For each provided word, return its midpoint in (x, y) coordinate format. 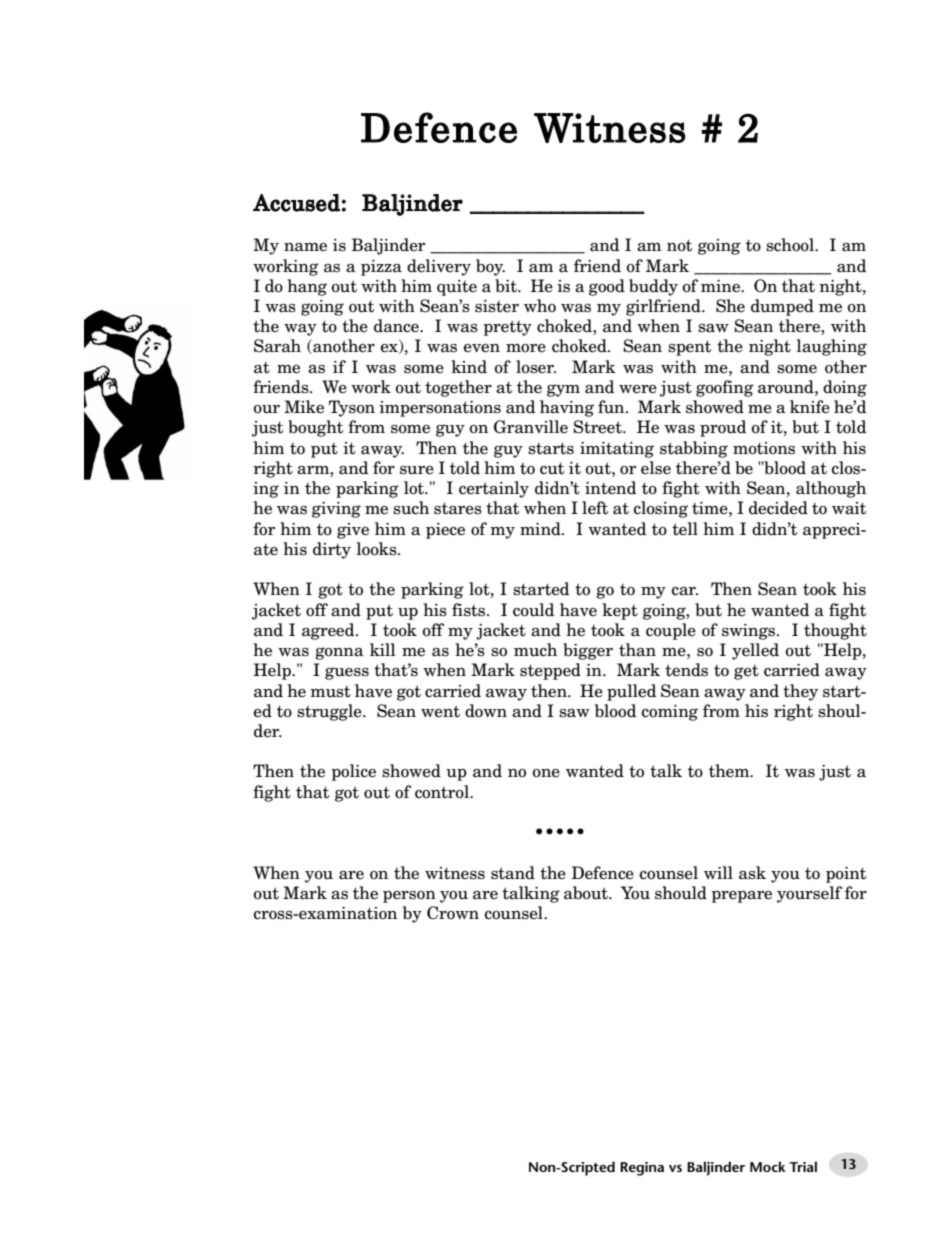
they (800, 692)
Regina (642, 1169)
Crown (453, 913)
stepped (550, 671)
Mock (767, 1166)
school (791, 245)
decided (778, 508)
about (587, 893)
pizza (381, 268)
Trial (803, 1166)
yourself (809, 894)
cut (552, 468)
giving (336, 510)
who (540, 306)
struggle (330, 712)
